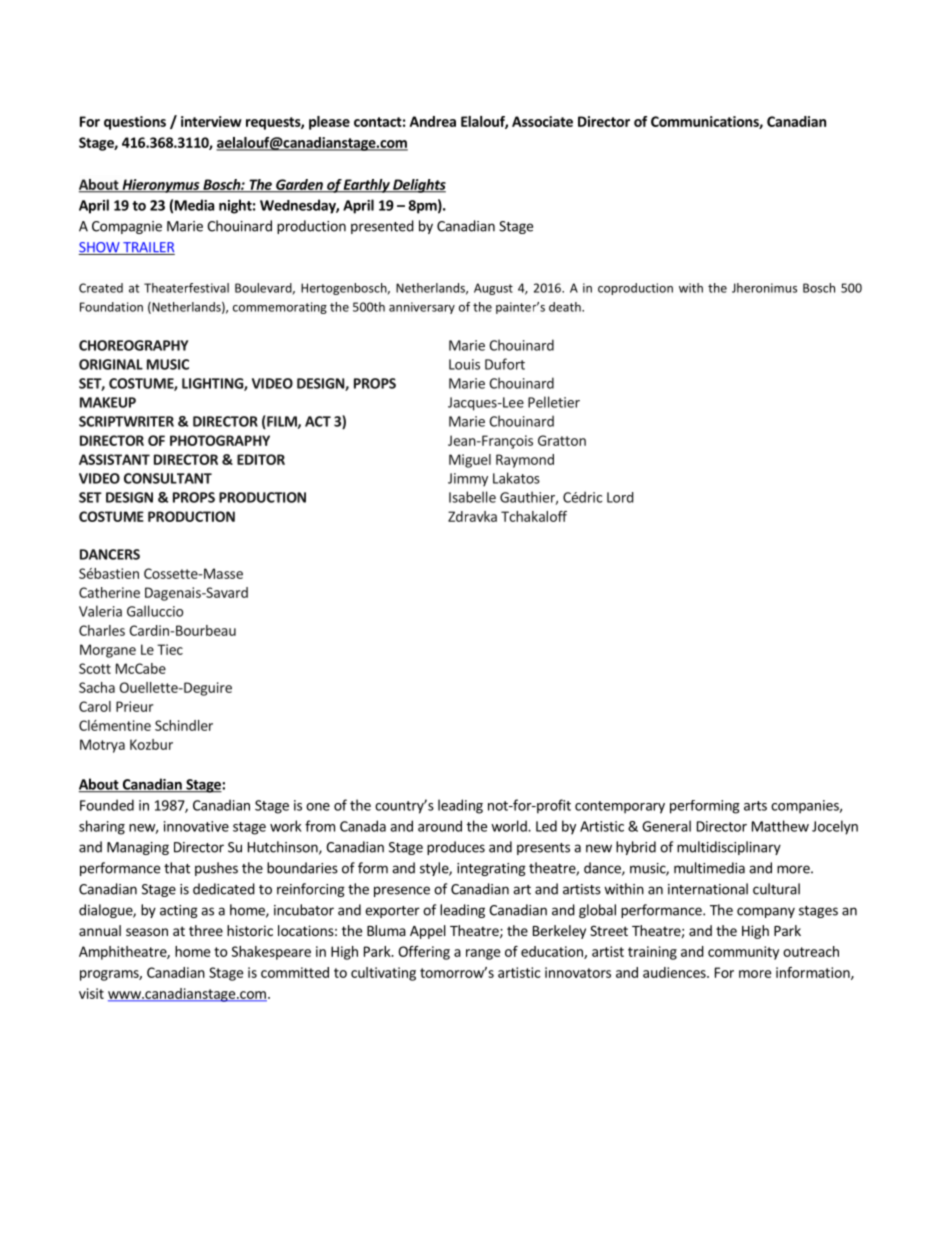 This image has height=1233, width=952. I want to click on interview, so click(211, 121).
